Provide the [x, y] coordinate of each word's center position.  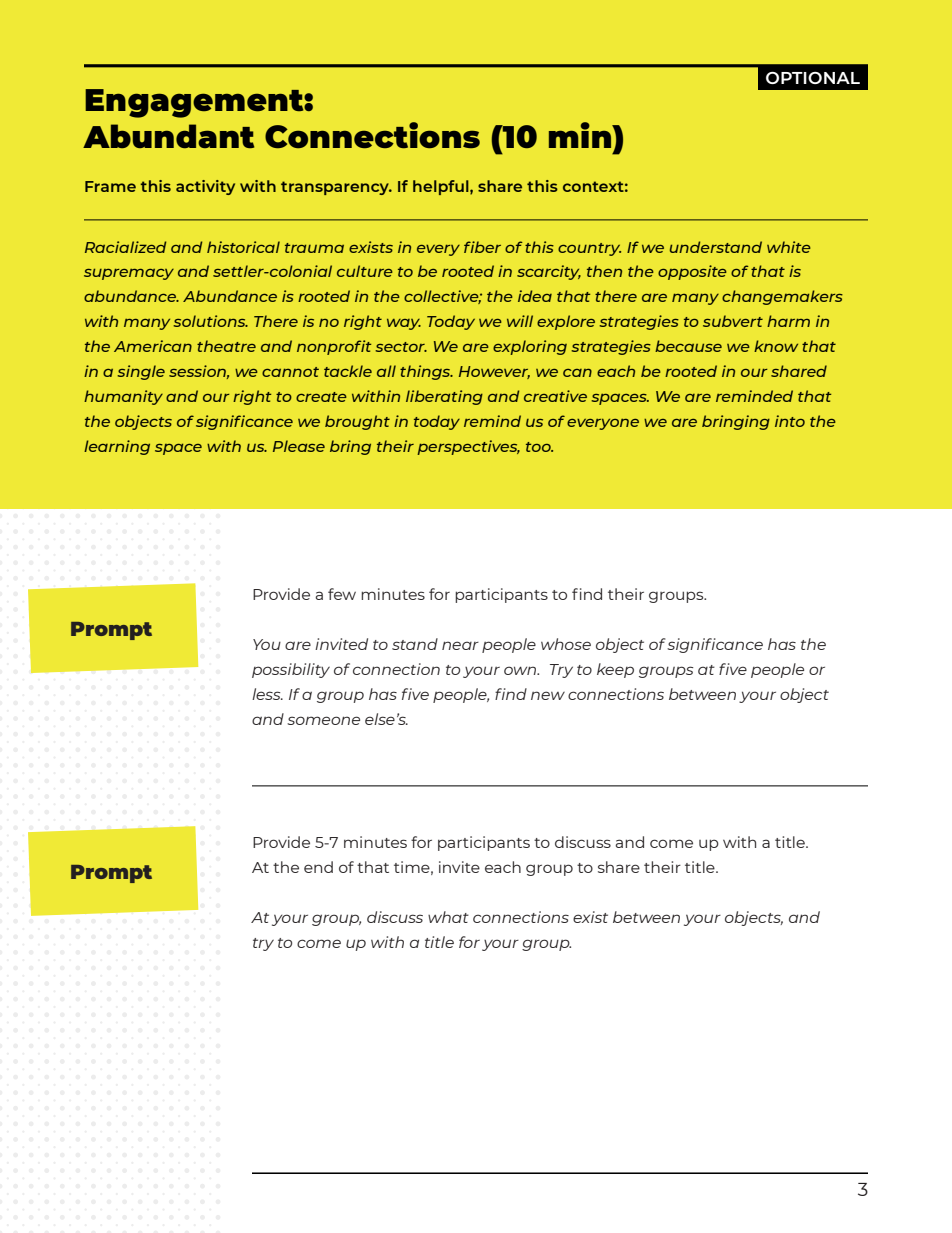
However [494, 372]
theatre [226, 346]
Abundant [168, 136]
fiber [482, 247]
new [548, 695]
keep [615, 670]
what [448, 917]
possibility [291, 670]
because [688, 346]
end [318, 867]
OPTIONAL [813, 78]
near [460, 645]
